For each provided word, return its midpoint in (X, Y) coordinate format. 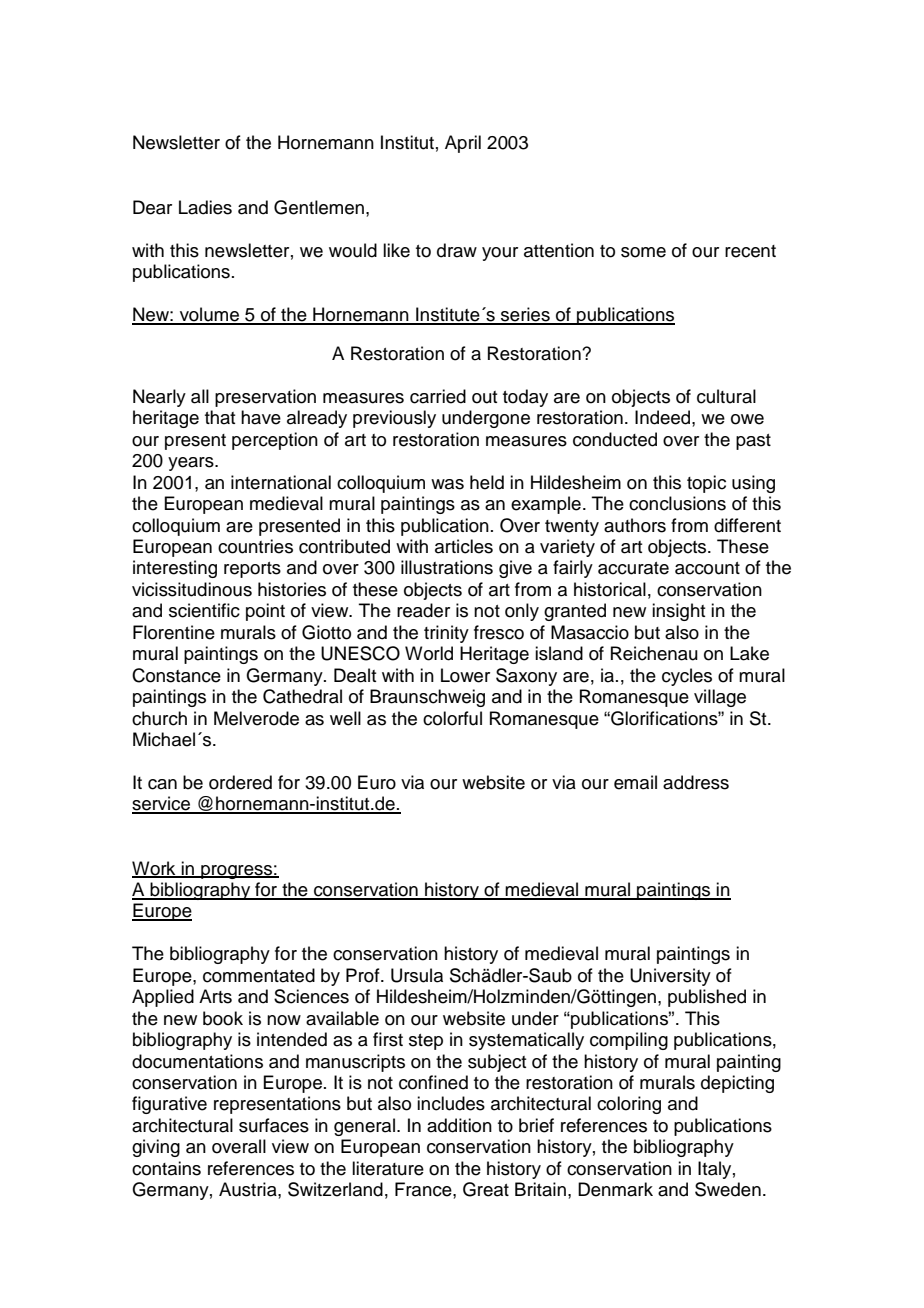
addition (459, 1125)
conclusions (677, 503)
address (696, 782)
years (192, 464)
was (447, 484)
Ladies (205, 207)
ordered (240, 782)
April (463, 144)
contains (166, 1168)
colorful (452, 718)
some (643, 252)
